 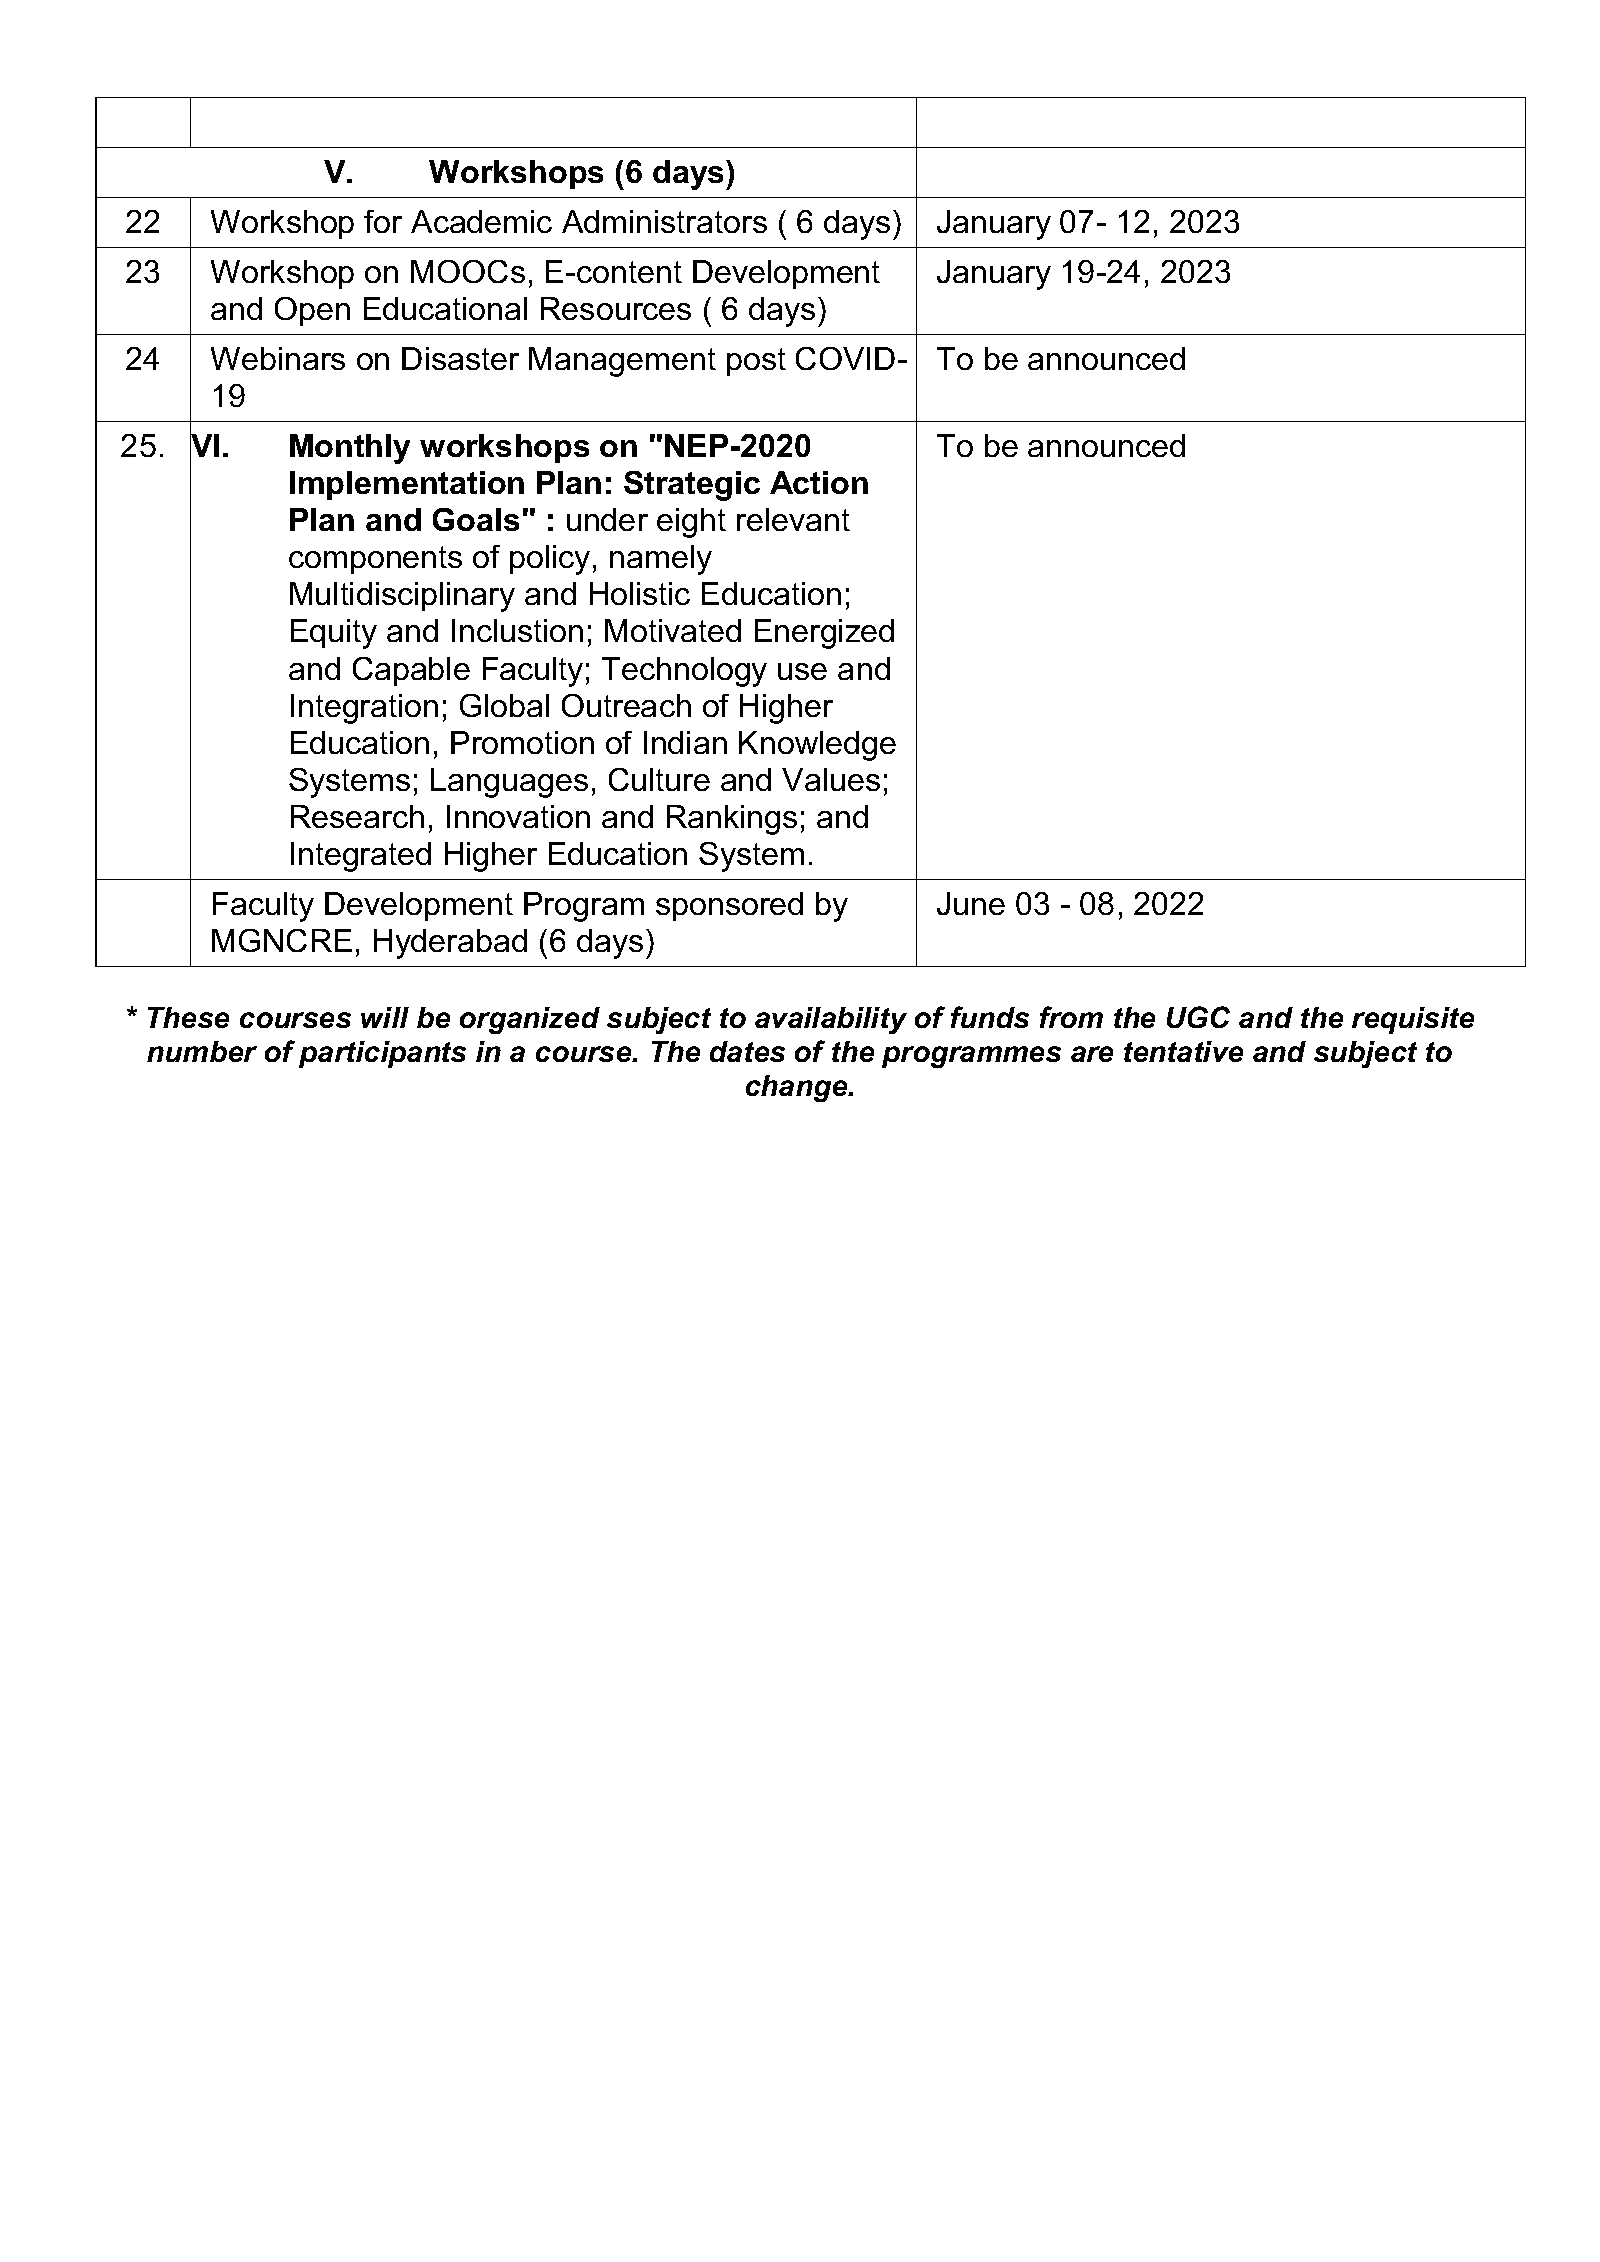 What do you see at coordinates (802, 671) in the screenshot?
I see `use` at bounding box center [802, 671].
